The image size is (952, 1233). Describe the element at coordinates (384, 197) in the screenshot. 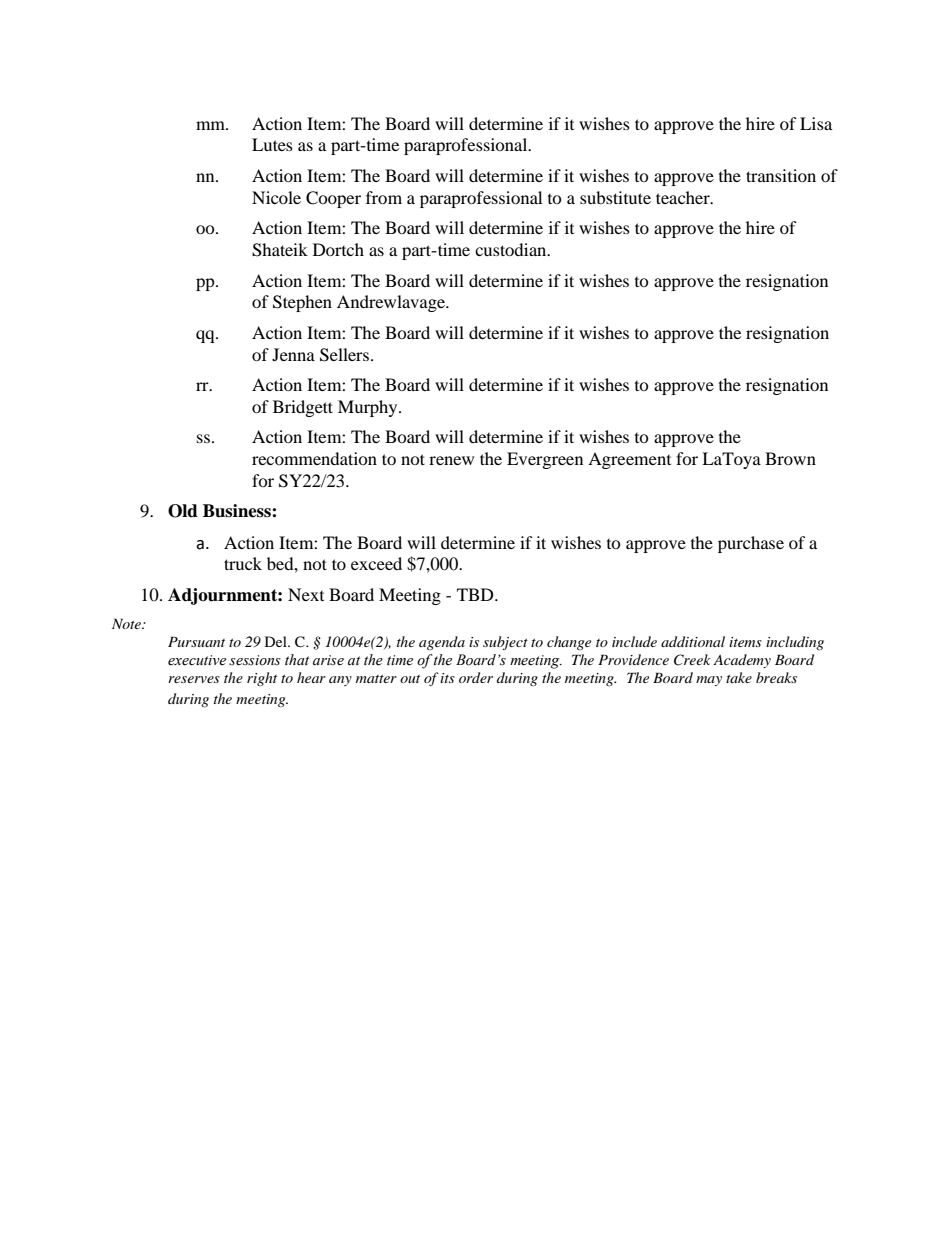

I see `from` at that location.
